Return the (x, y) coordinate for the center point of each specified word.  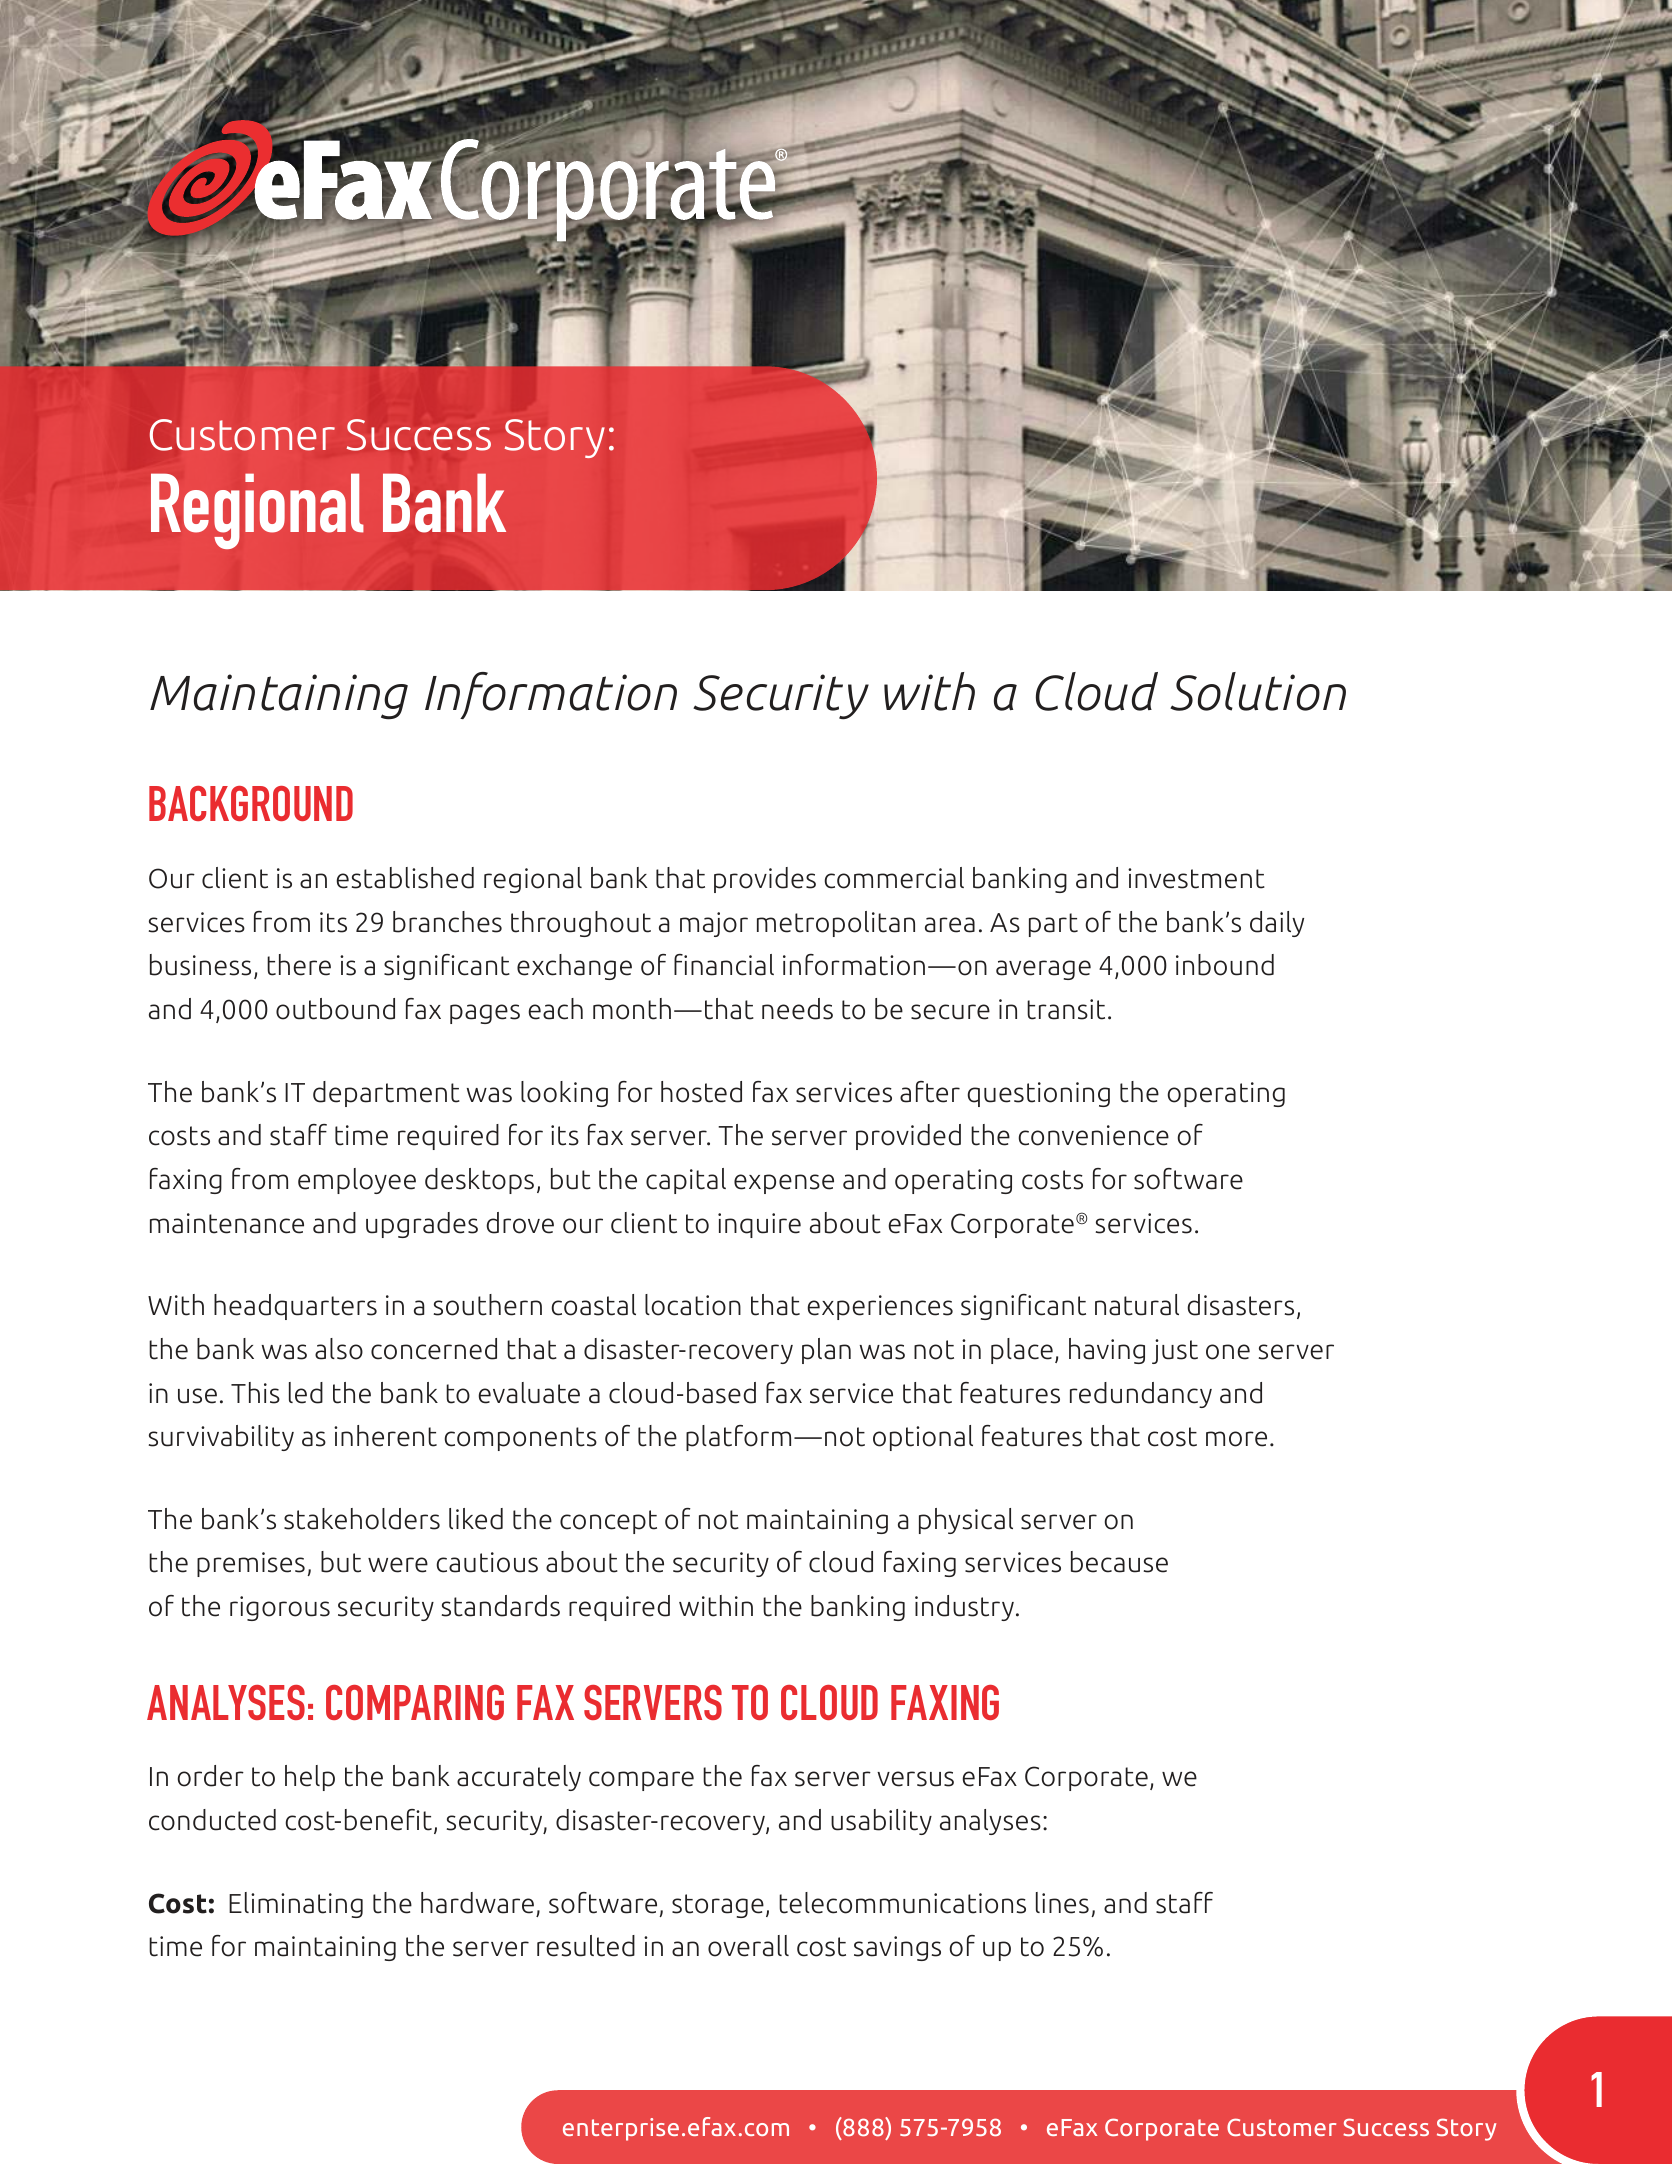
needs (797, 1009)
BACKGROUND (251, 803)
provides (765, 880)
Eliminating (296, 1905)
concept (608, 1522)
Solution (1258, 691)
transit (1066, 1009)
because (1119, 1562)
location (693, 1305)
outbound (335, 1009)
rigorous (280, 1608)
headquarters (295, 1307)
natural (1137, 1305)
